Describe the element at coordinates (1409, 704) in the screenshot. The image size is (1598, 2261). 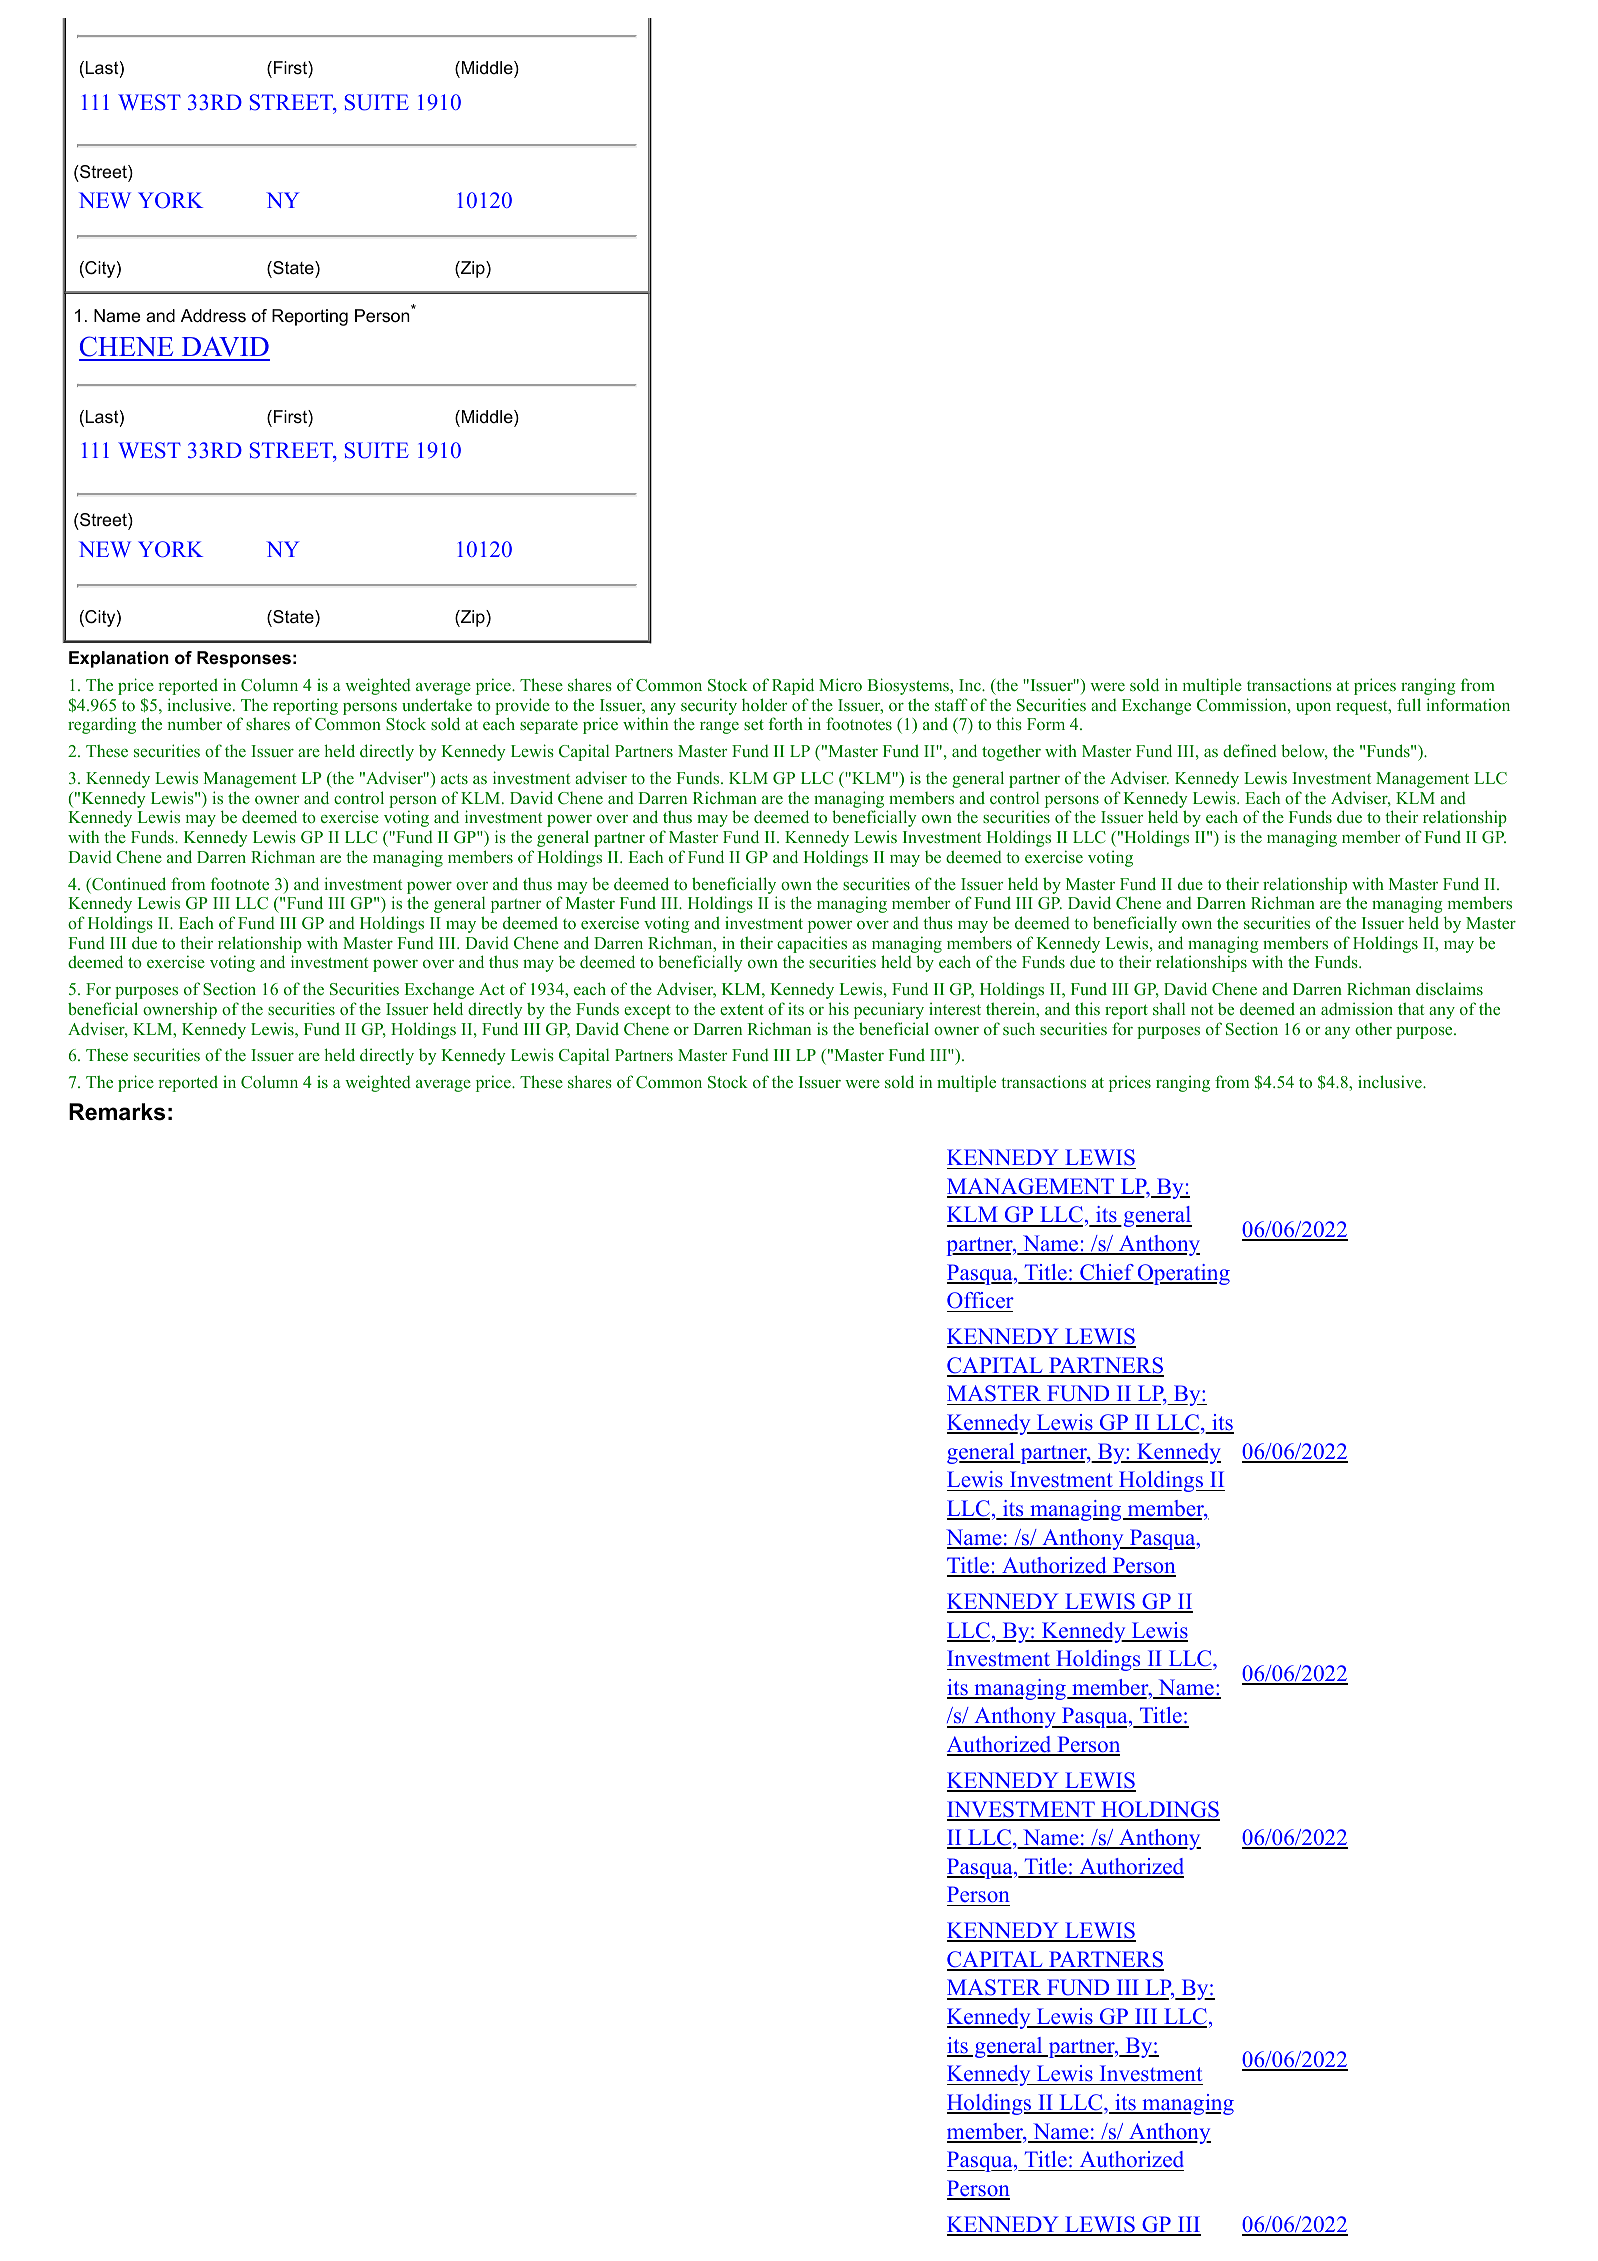
I see `full` at that location.
